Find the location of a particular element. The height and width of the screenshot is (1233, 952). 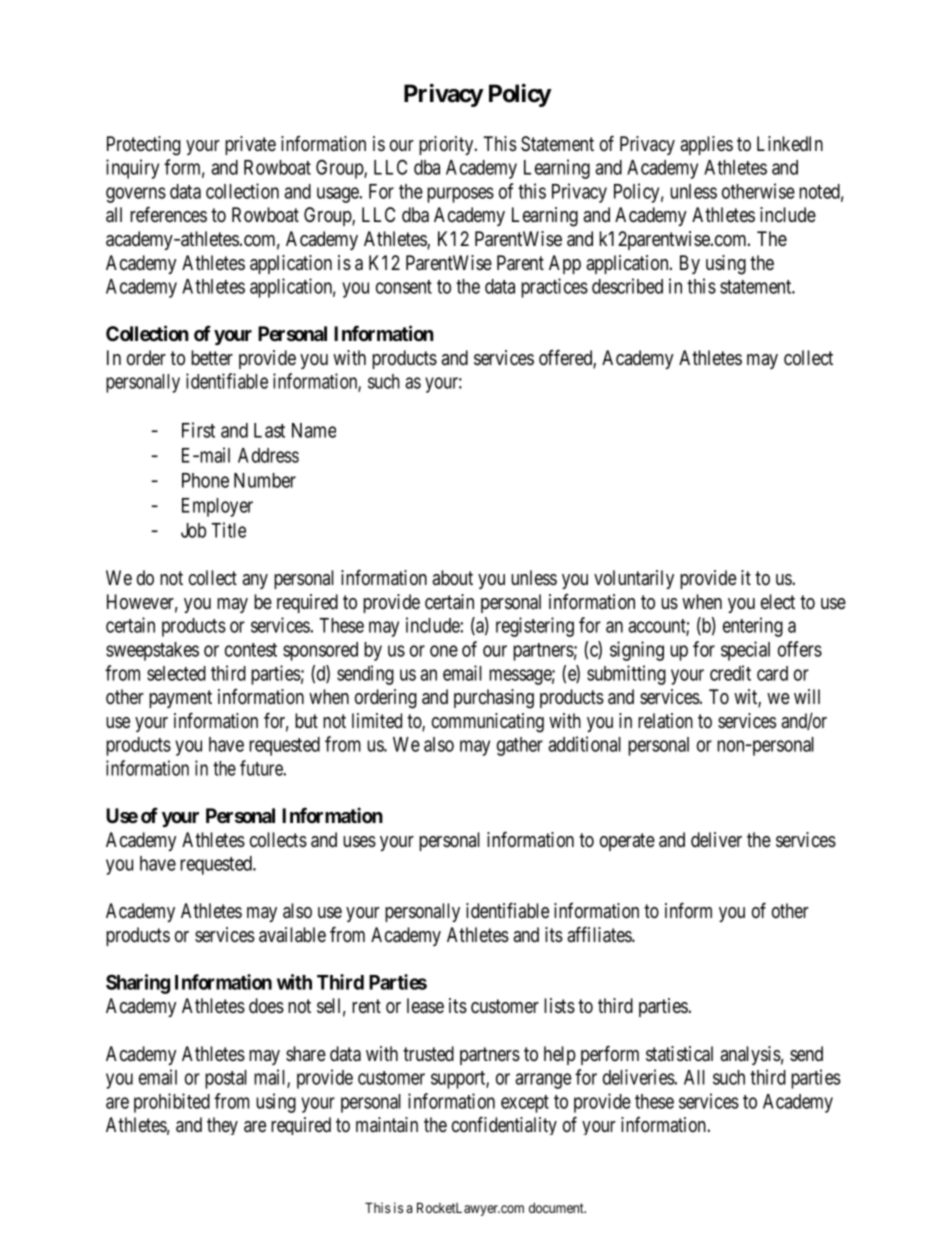

credit is located at coordinates (730, 673).
